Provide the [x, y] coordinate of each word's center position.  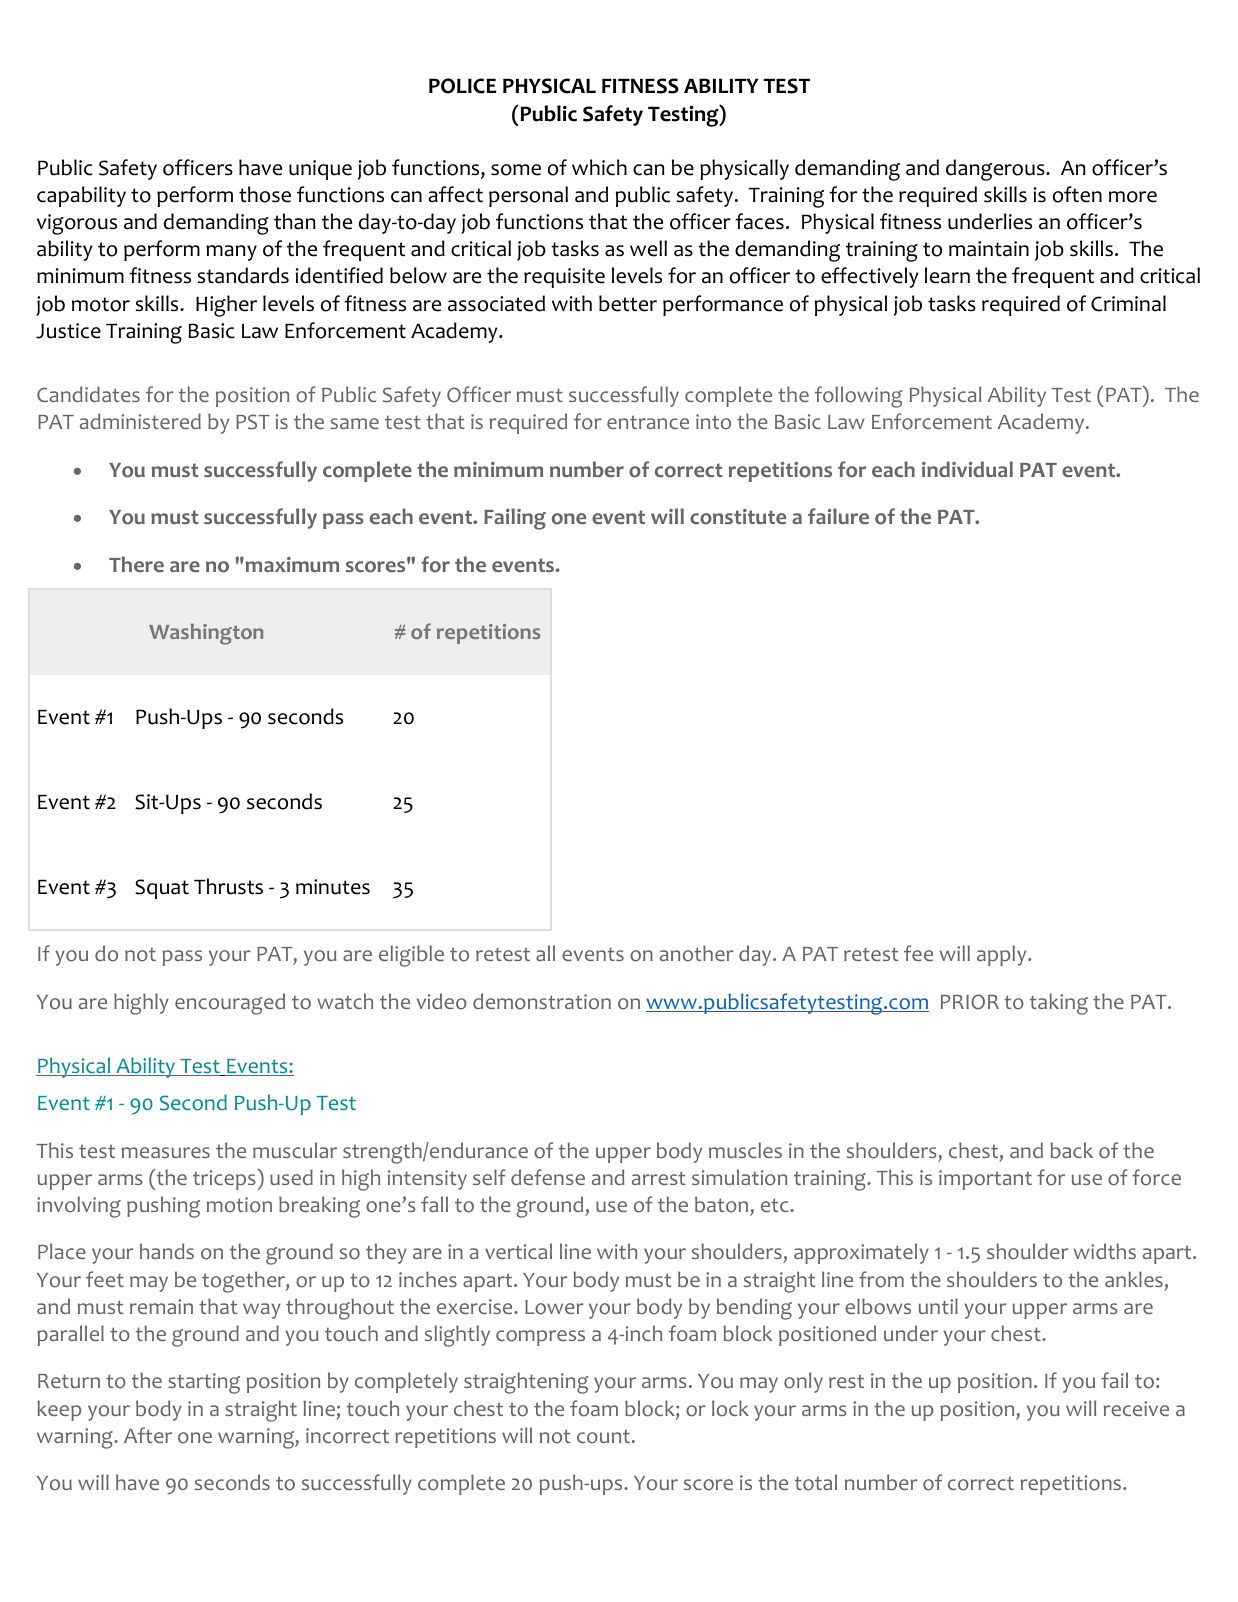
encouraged [230, 1004]
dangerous [996, 170]
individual [967, 469]
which [599, 167]
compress [540, 1338]
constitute [738, 517]
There [136, 564]
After [148, 1435]
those [265, 194]
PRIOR [970, 1002]
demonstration [542, 1001]
